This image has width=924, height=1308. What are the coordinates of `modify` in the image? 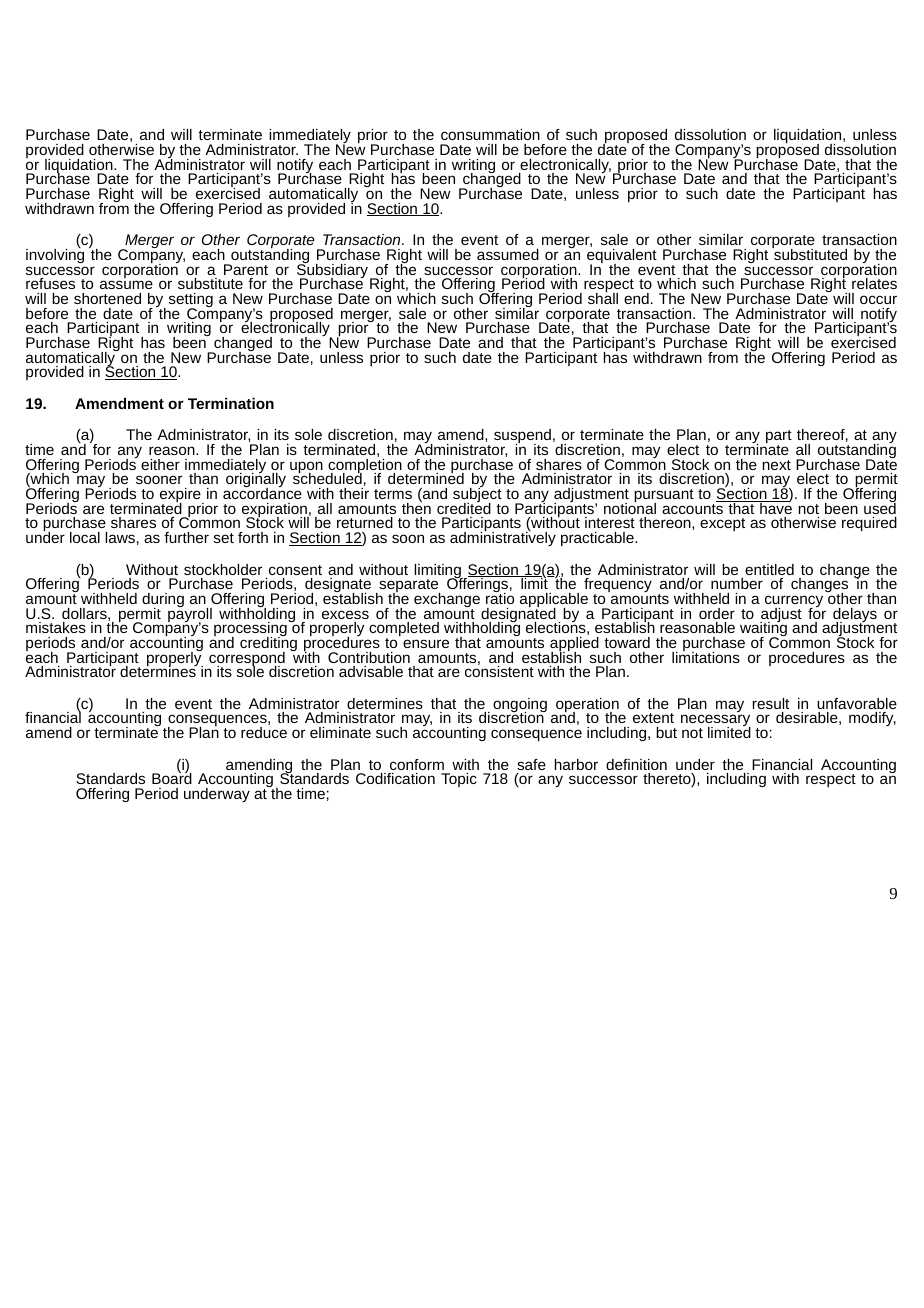 It's located at (872, 719).
